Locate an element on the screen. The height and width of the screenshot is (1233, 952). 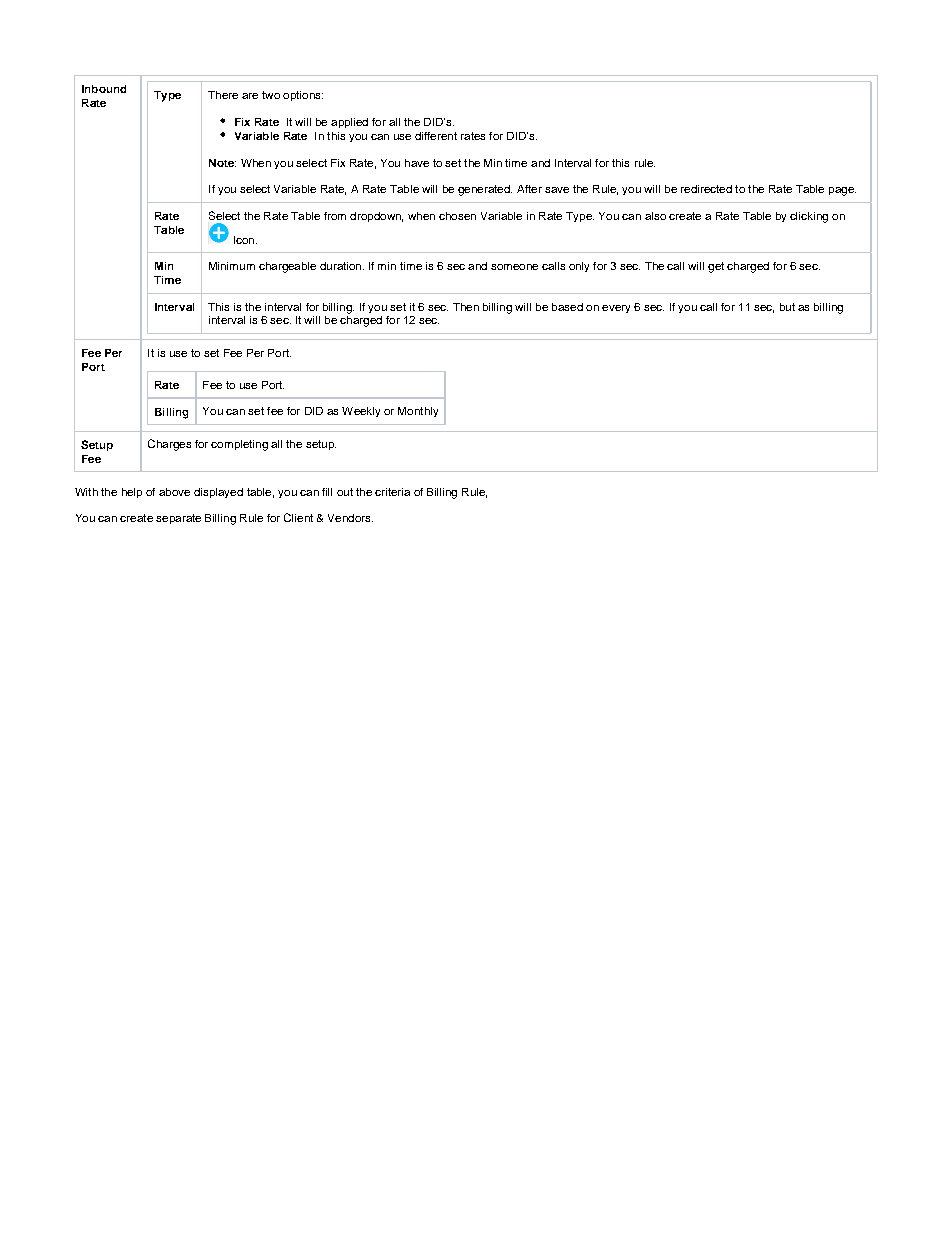
redirected is located at coordinates (706, 189).
